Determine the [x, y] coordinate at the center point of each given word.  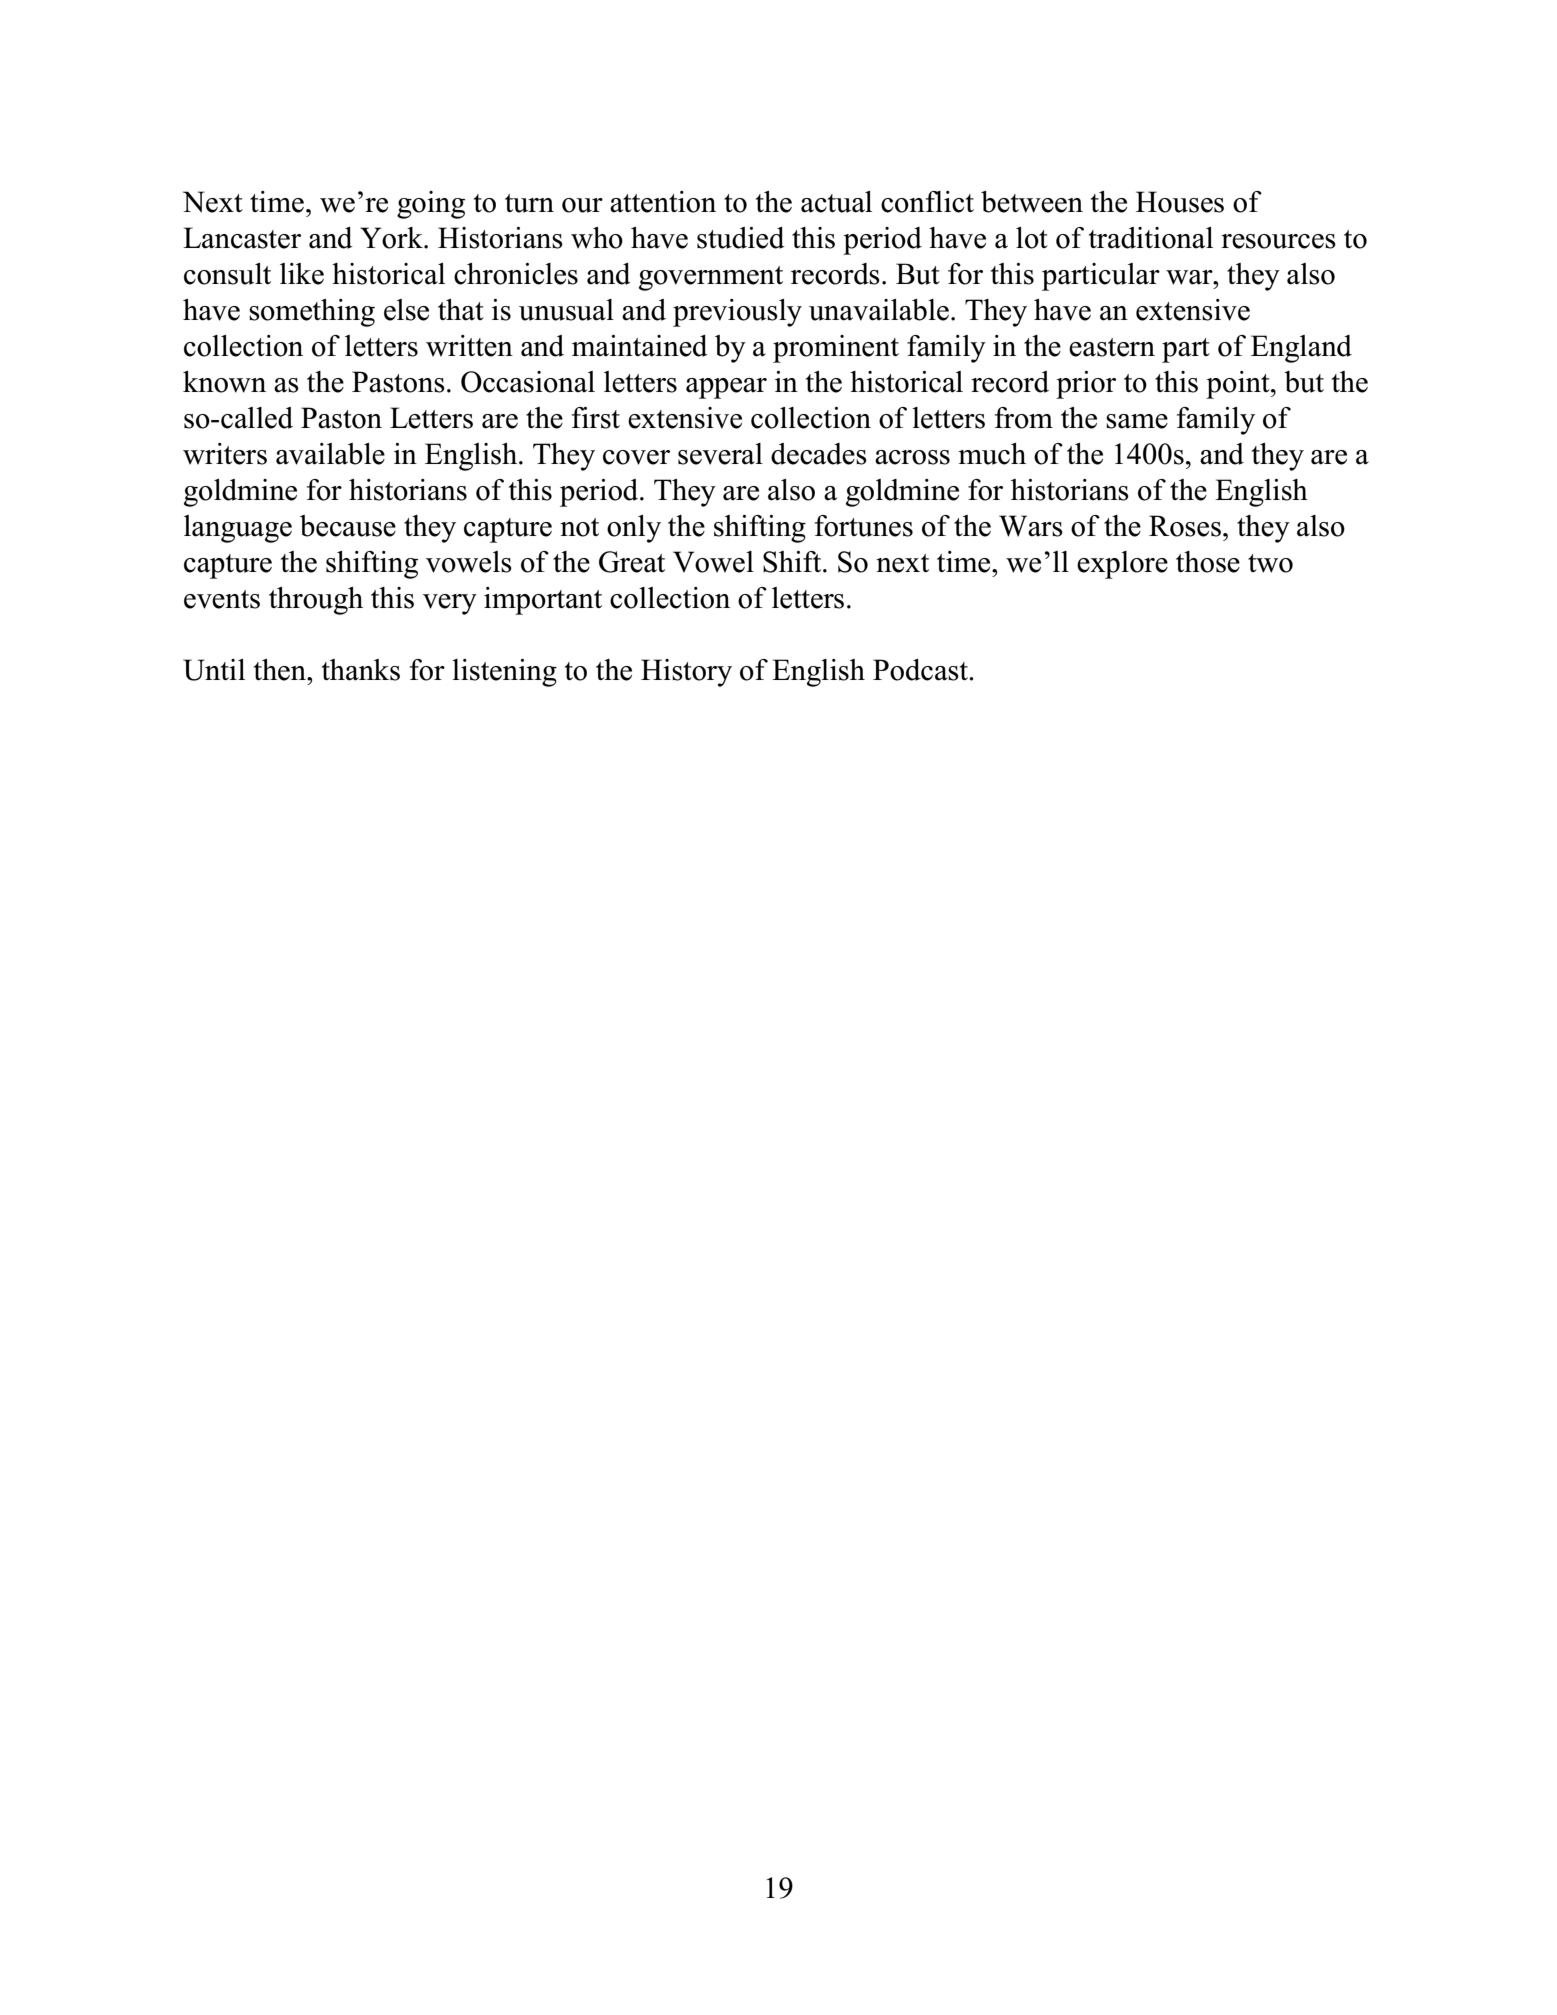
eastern [1112, 347]
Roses [1185, 526]
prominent [836, 349]
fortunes [864, 526]
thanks [361, 670]
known [224, 382]
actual [836, 202]
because [348, 526]
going [431, 205]
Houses [1180, 202]
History [686, 673]
